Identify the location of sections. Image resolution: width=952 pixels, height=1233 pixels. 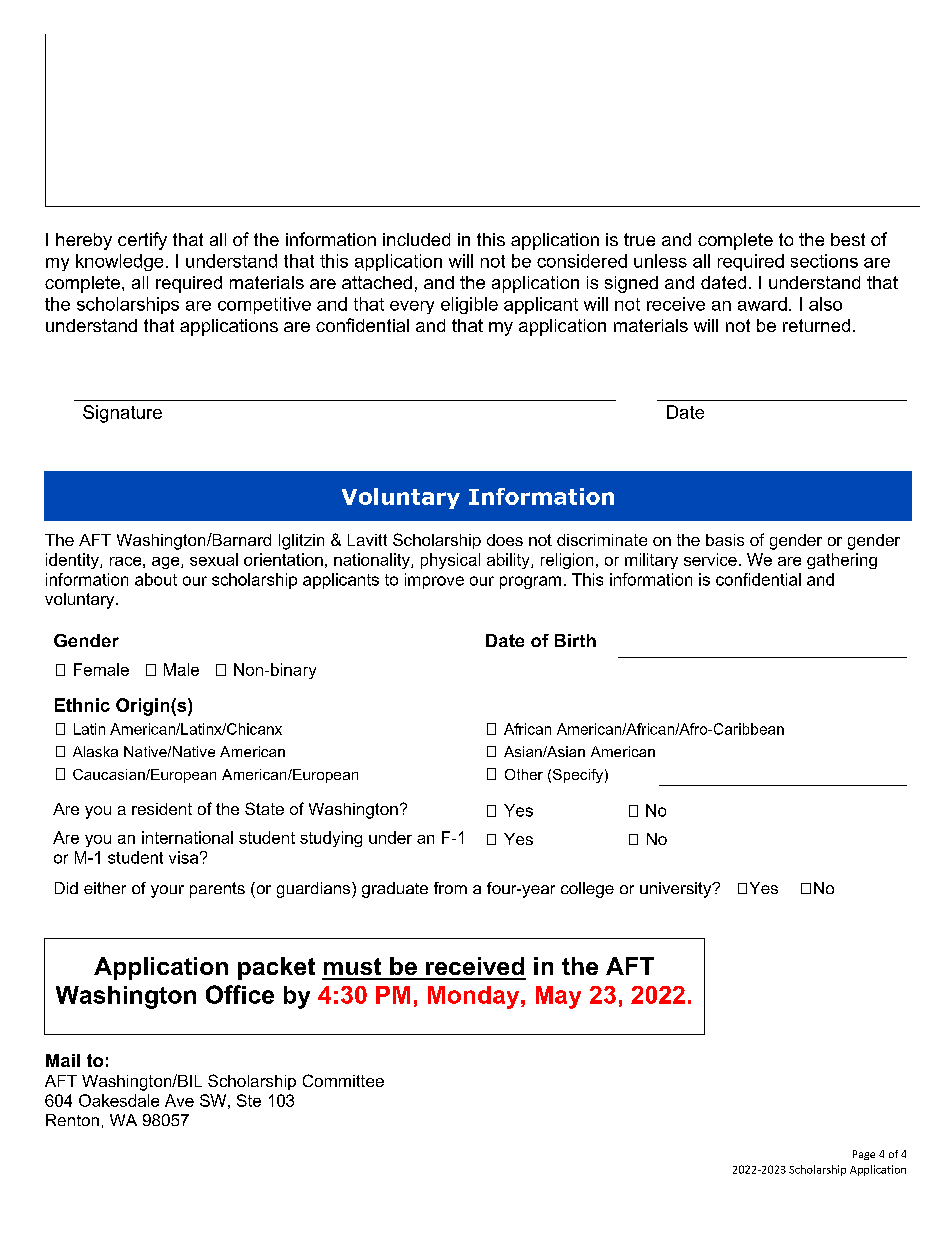
(824, 261).
